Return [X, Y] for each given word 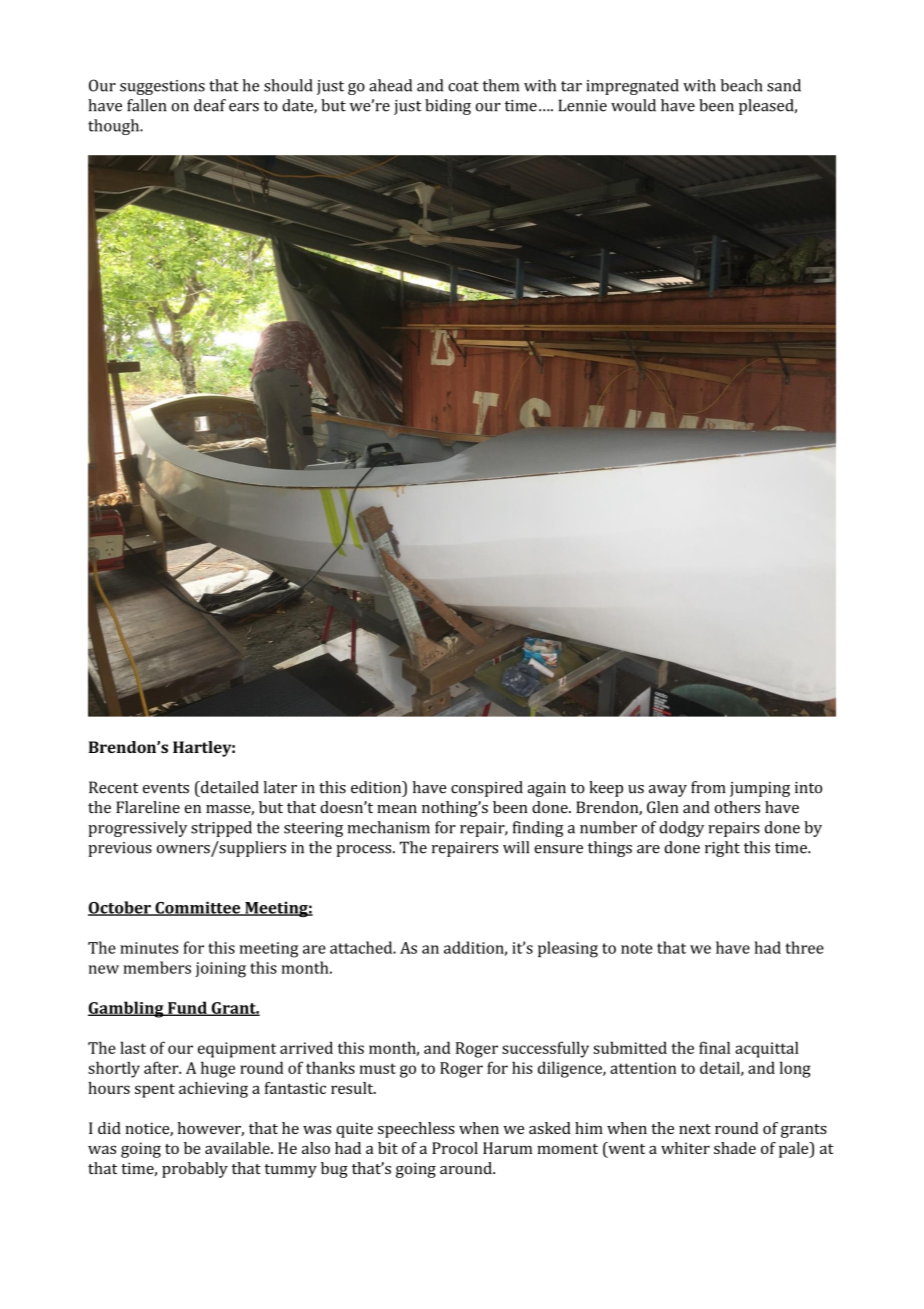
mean [397, 809]
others [737, 807]
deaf [210, 105]
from [708, 787]
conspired [487, 789]
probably [195, 1170]
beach [741, 85]
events [166, 788]
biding [448, 107]
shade [735, 1148]
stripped [221, 829]
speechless [416, 1130]
